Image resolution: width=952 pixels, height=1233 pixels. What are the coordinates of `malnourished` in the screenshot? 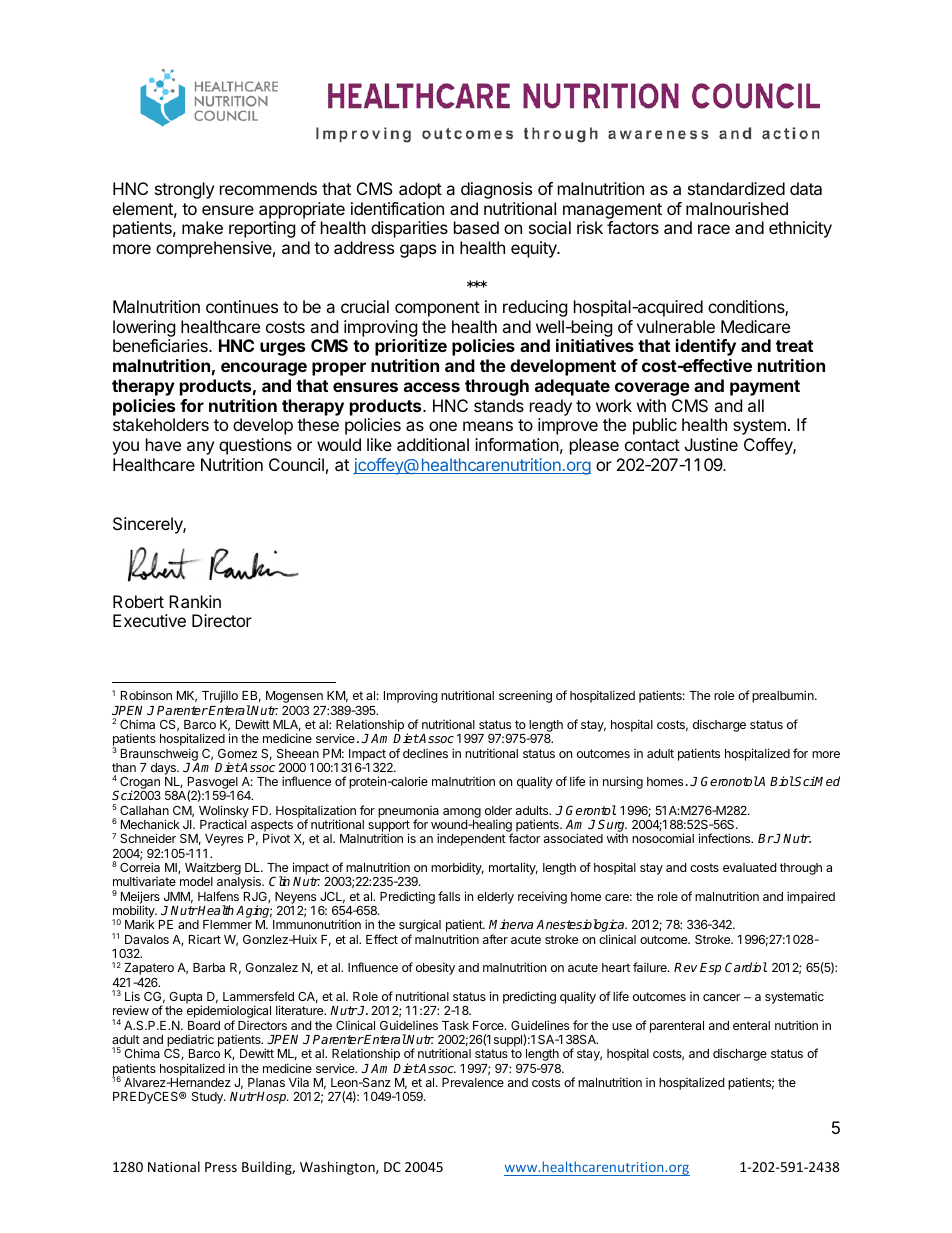 It's located at (737, 208).
